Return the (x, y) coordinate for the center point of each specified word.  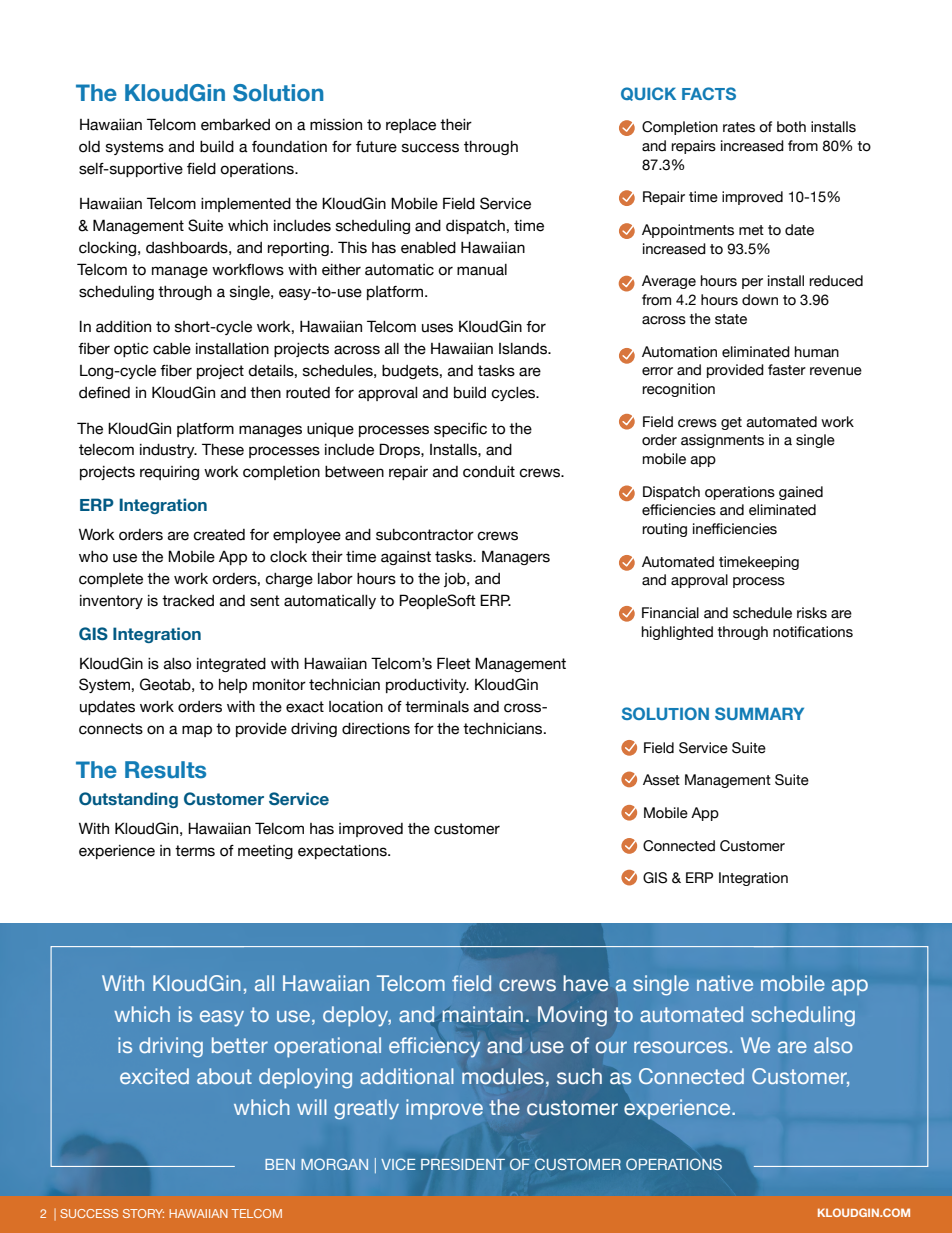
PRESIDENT (463, 1164)
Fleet (454, 663)
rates (739, 127)
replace (411, 126)
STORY (143, 1213)
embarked (235, 125)
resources (681, 1047)
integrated (231, 665)
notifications (813, 632)
